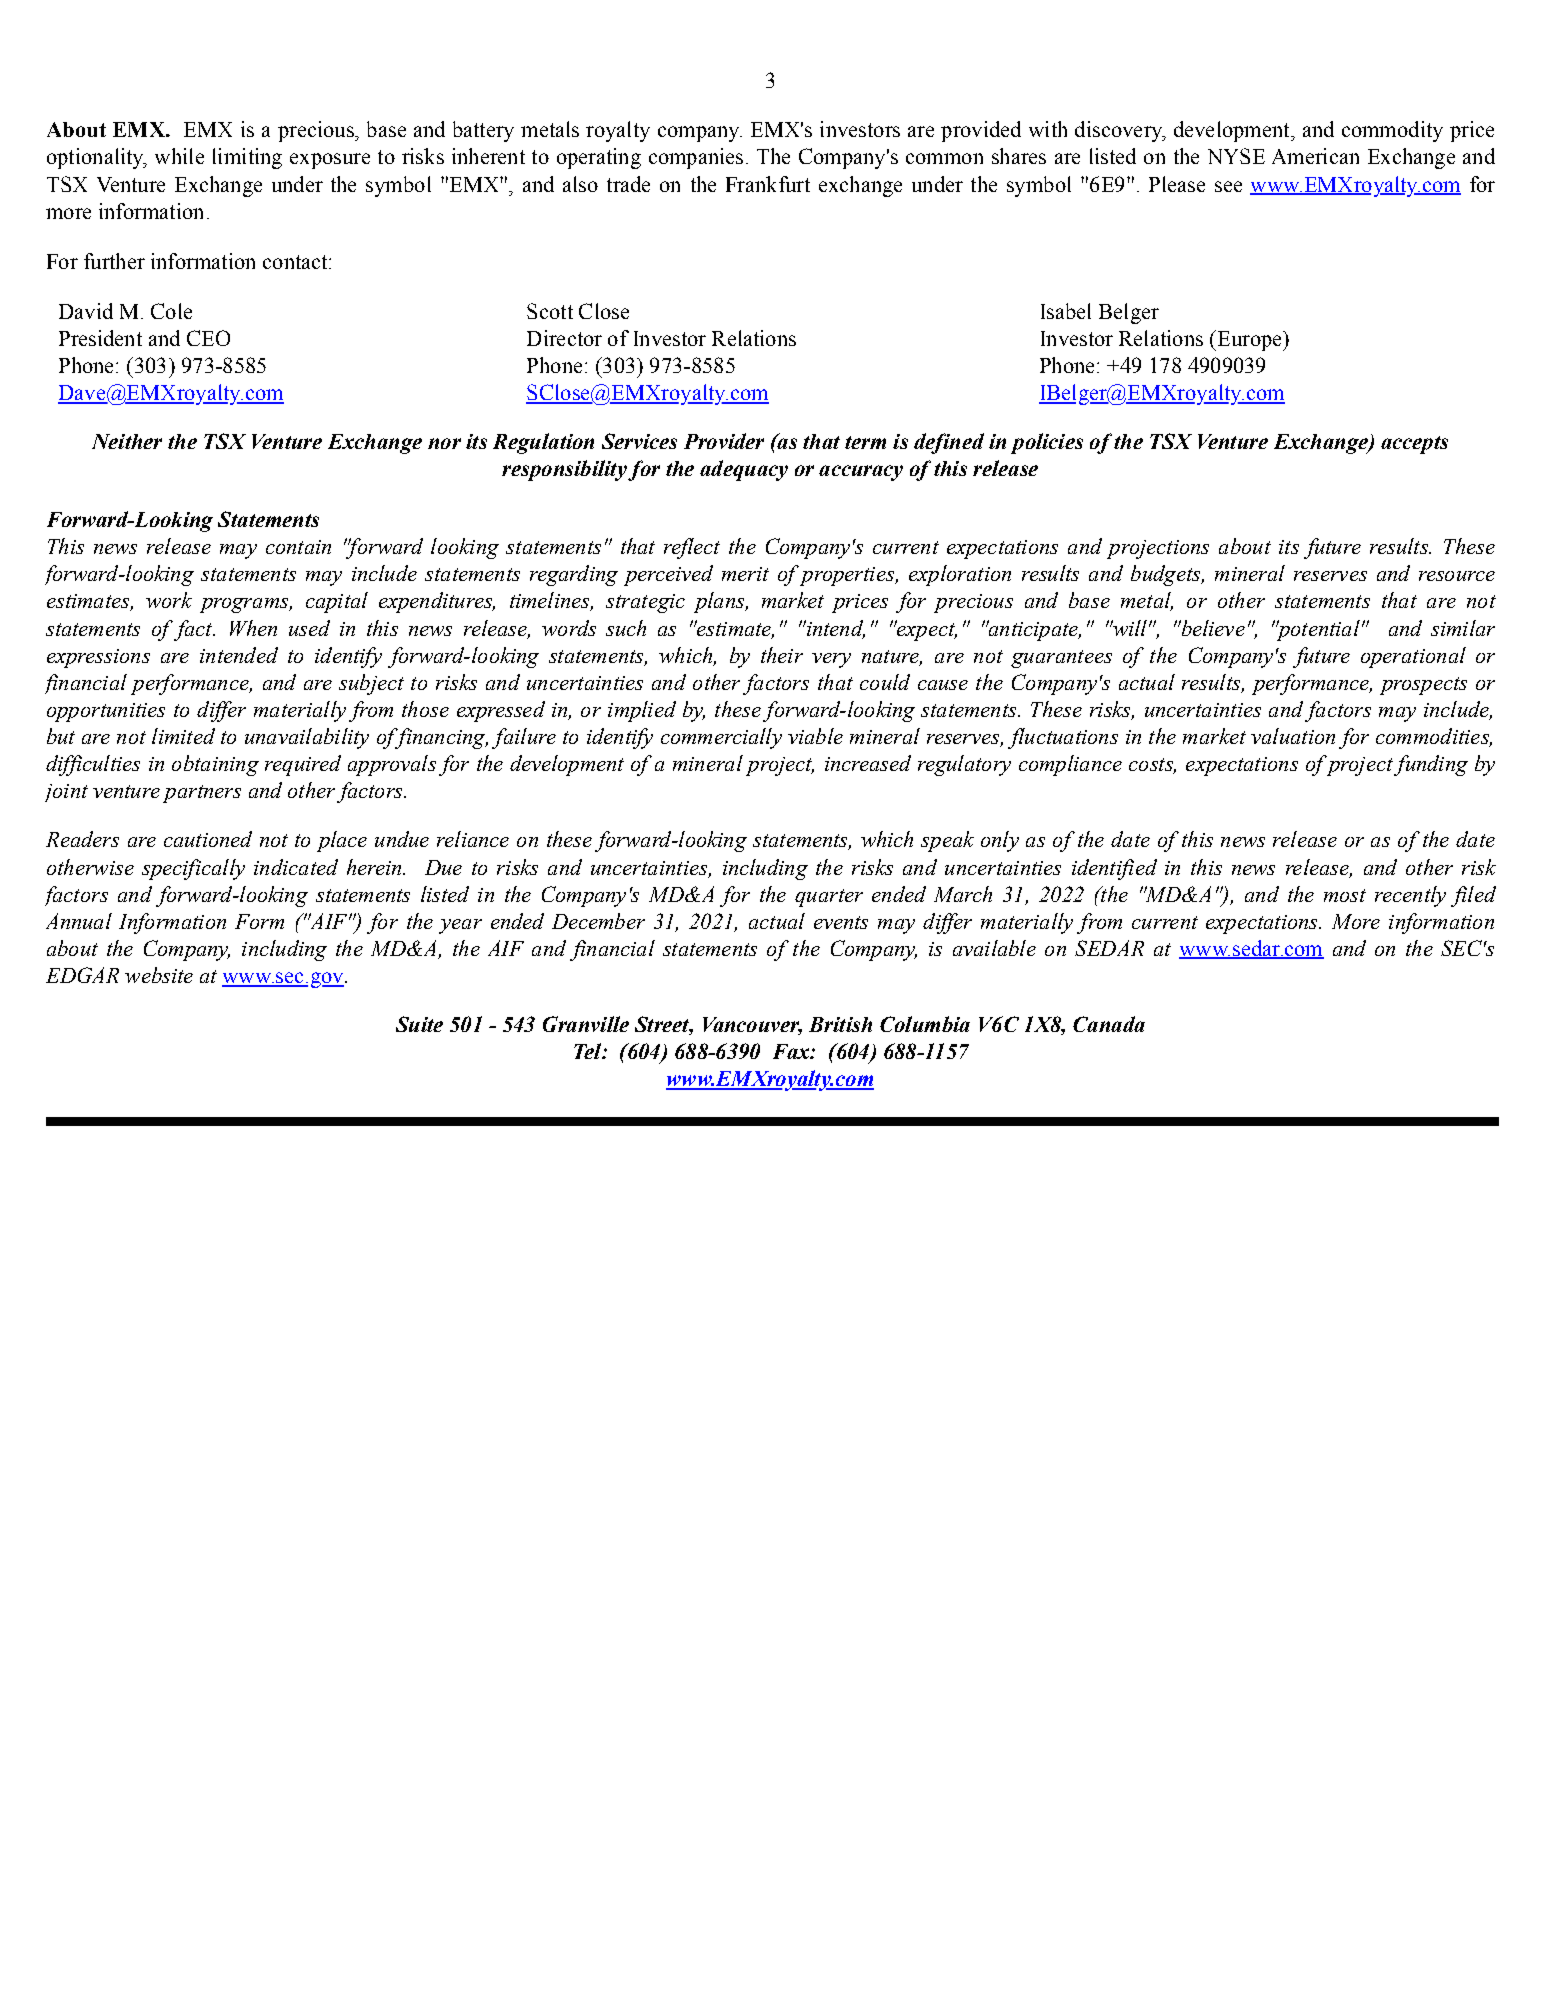  Describe the element at coordinates (1293, 736) in the document. I see `valuation` at that location.
